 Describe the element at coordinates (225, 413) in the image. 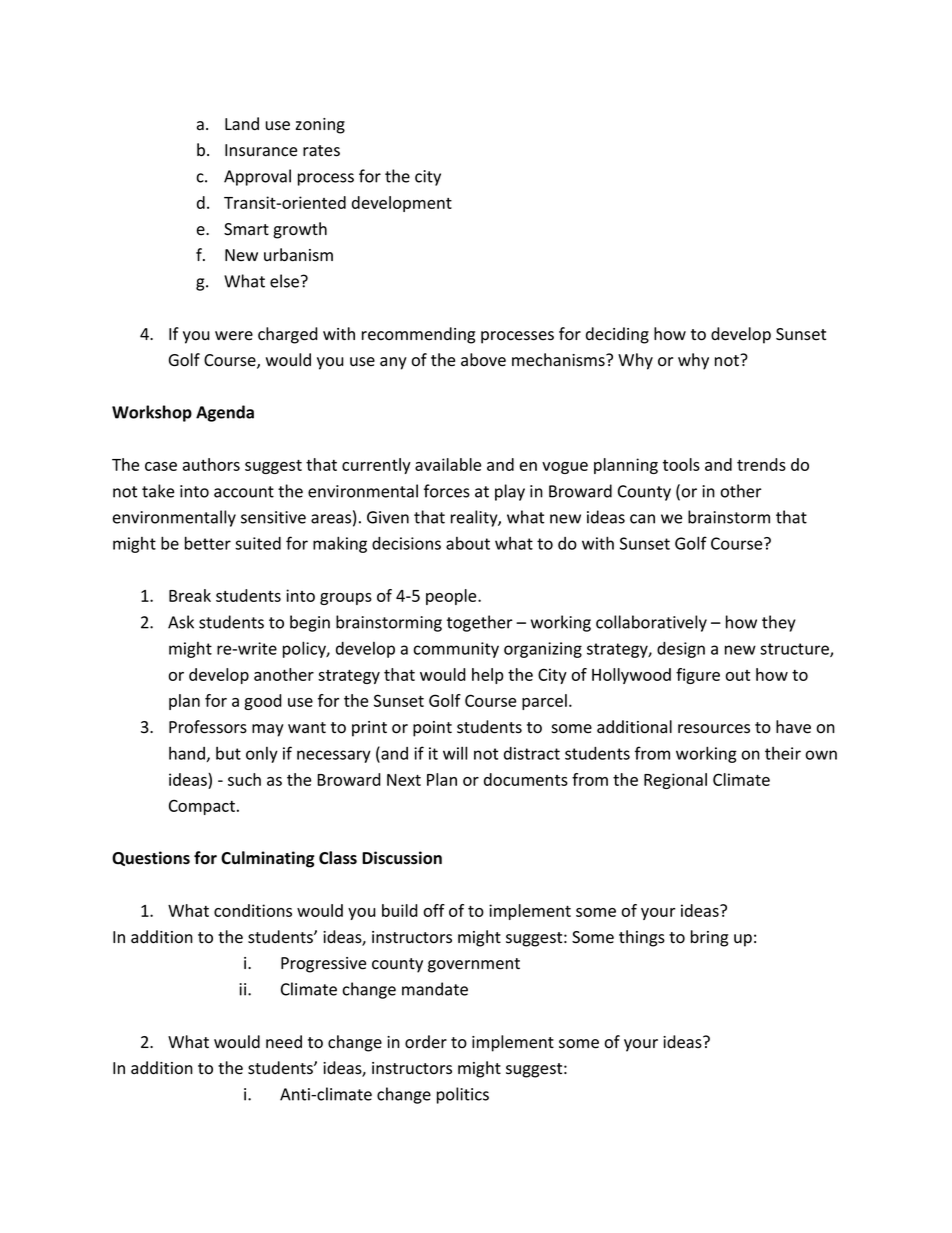

I see `Agenda` at that location.
